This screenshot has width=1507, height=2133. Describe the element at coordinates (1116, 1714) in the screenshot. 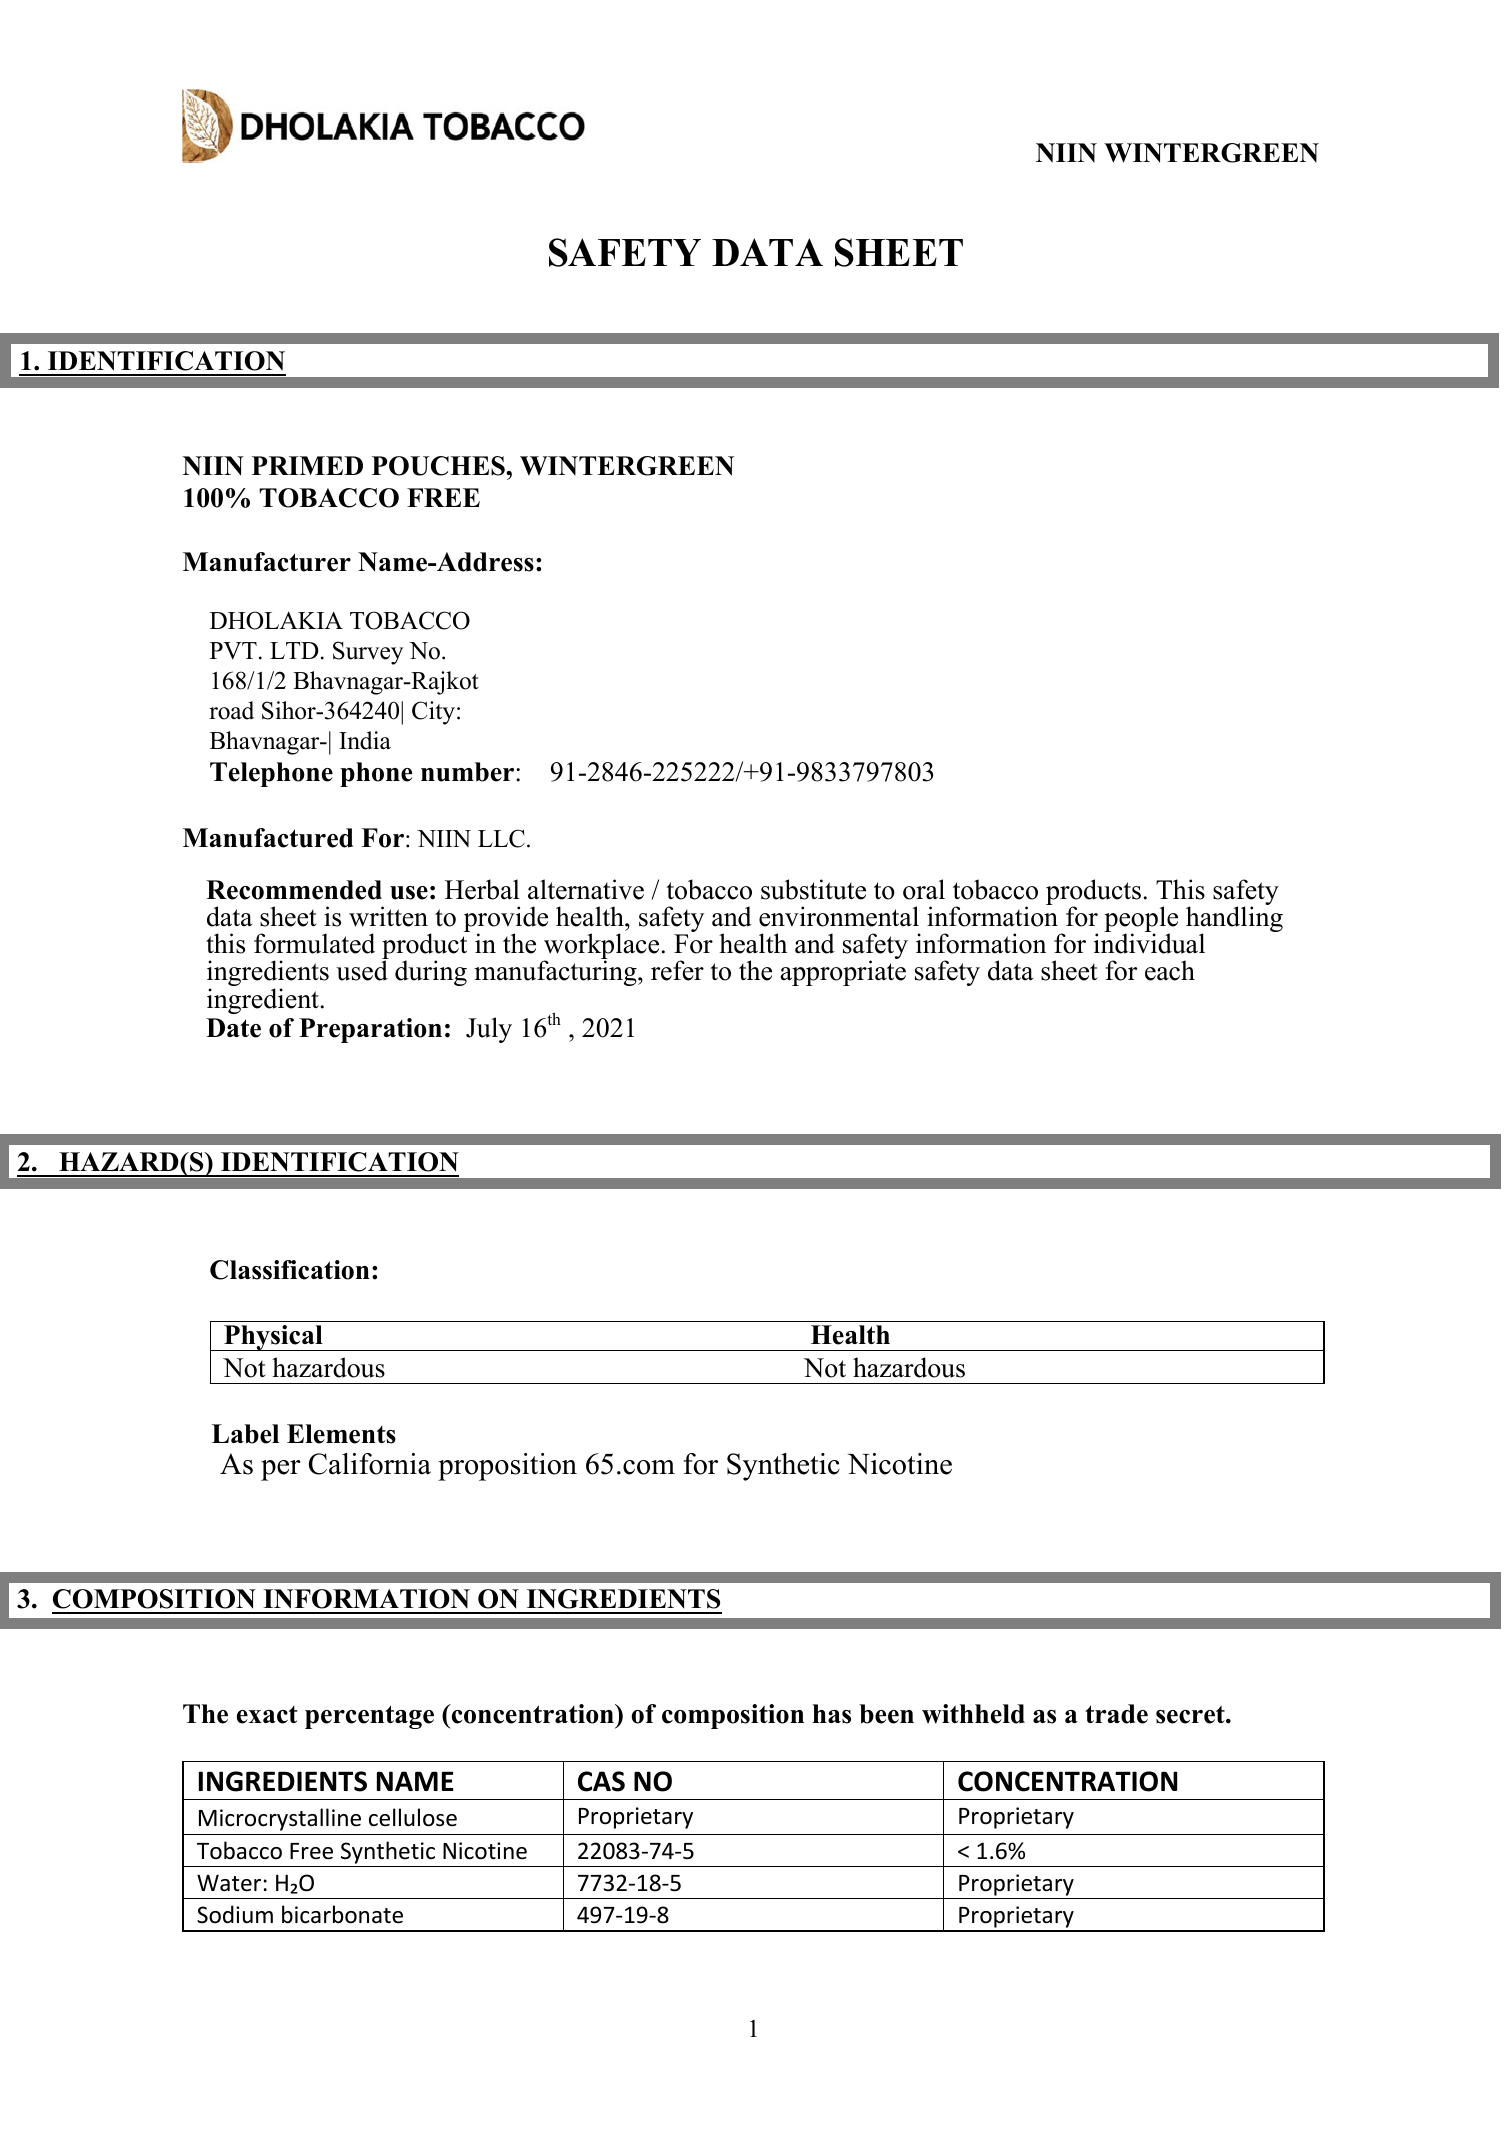

I see `trade` at that location.
